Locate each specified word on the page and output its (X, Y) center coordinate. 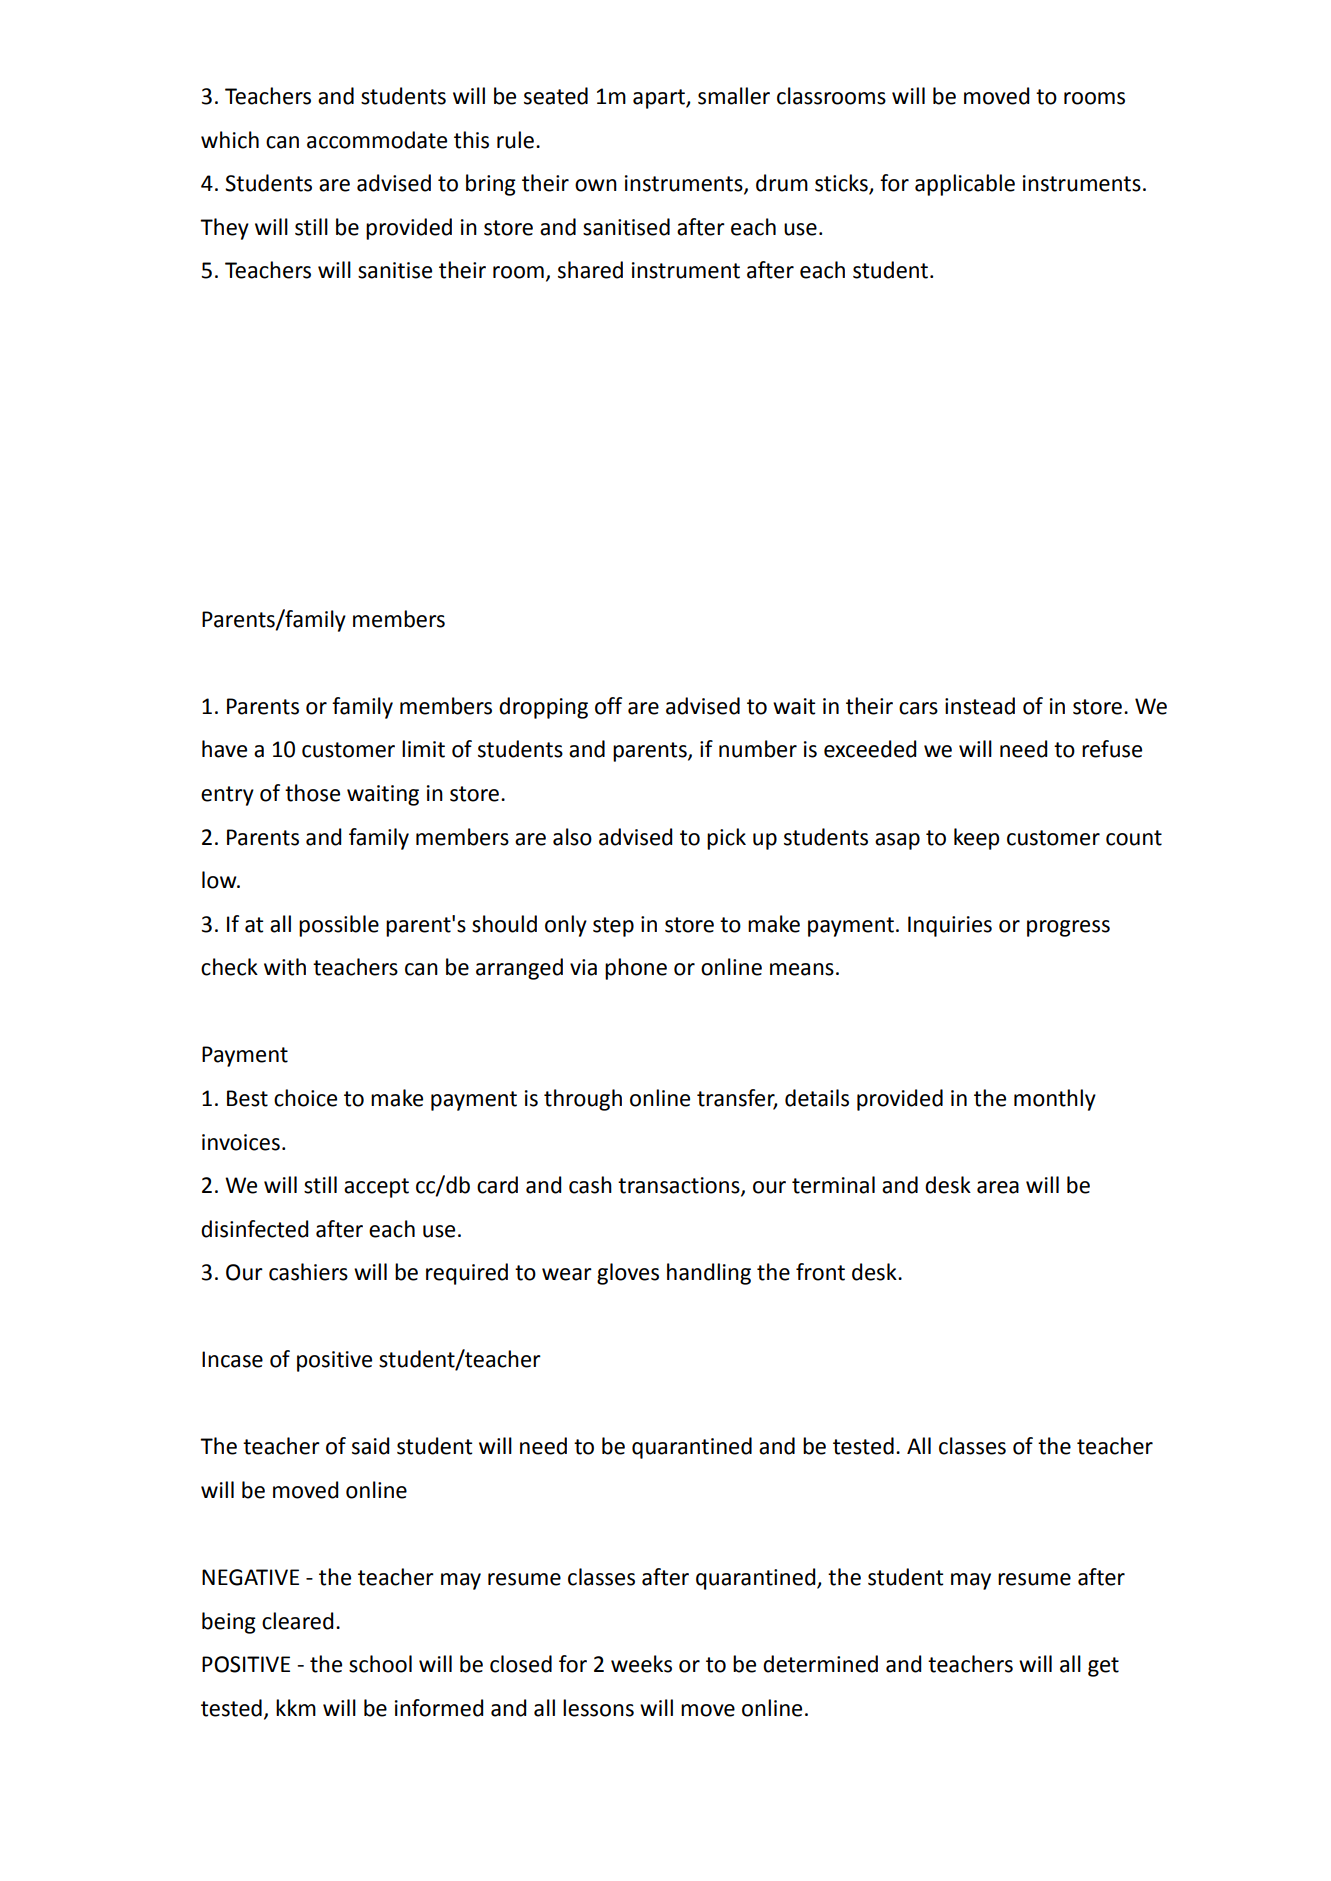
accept (376, 1188)
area (998, 1187)
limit (423, 749)
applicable (965, 185)
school (380, 1664)
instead (980, 706)
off (608, 706)
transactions (680, 1186)
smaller (734, 96)
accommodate (377, 140)
